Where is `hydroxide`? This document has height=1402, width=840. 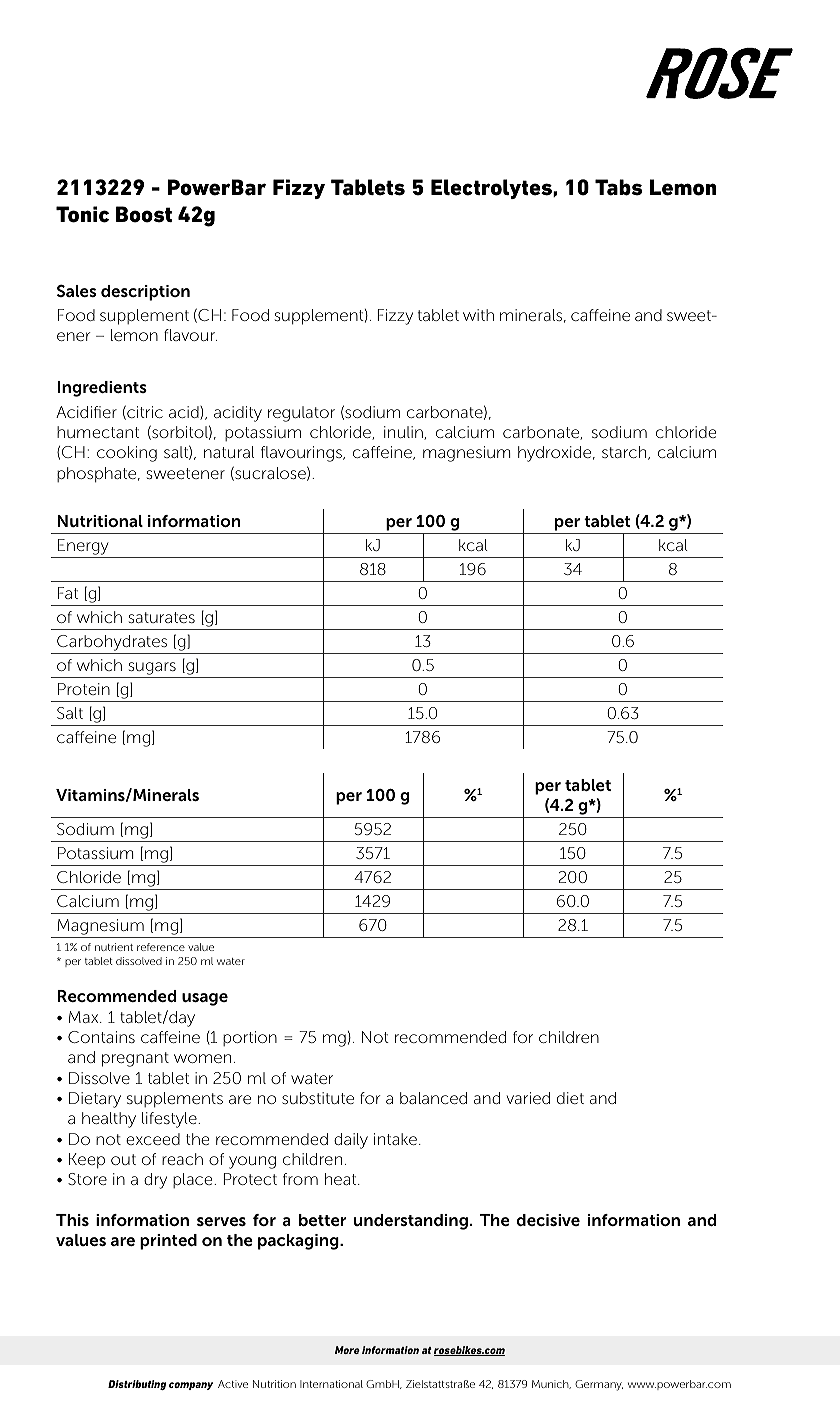
hydroxide is located at coordinates (556, 454).
